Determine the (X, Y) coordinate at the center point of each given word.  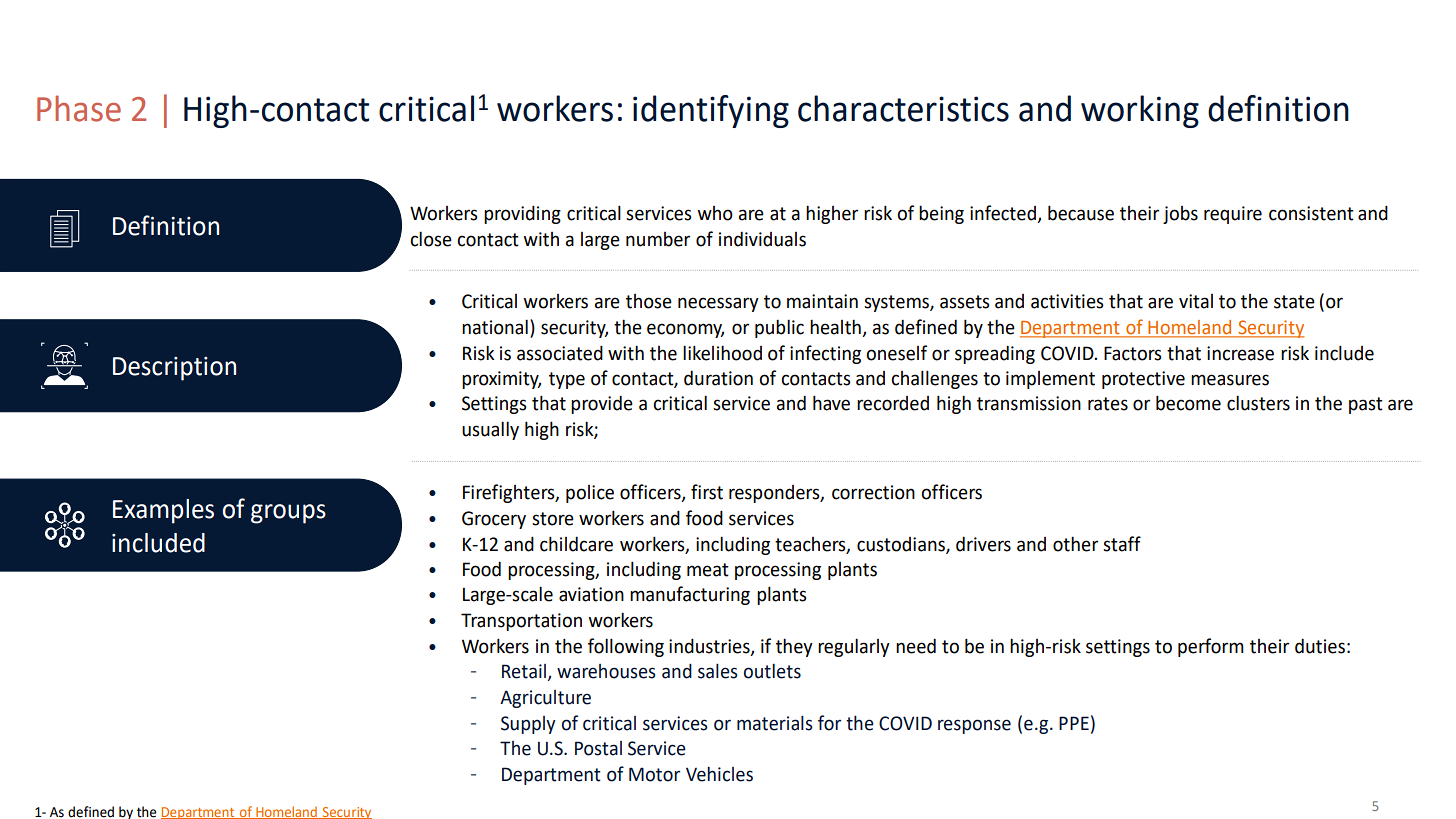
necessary (718, 304)
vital (1196, 301)
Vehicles (719, 774)
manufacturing (690, 595)
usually (490, 430)
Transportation (521, 622)
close (431, 239)
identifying (711, 111)
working (1140, 111)
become (1188, 403)
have (831, 403)
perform (1211, 647)
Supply (528, 725)
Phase (79, 108)
